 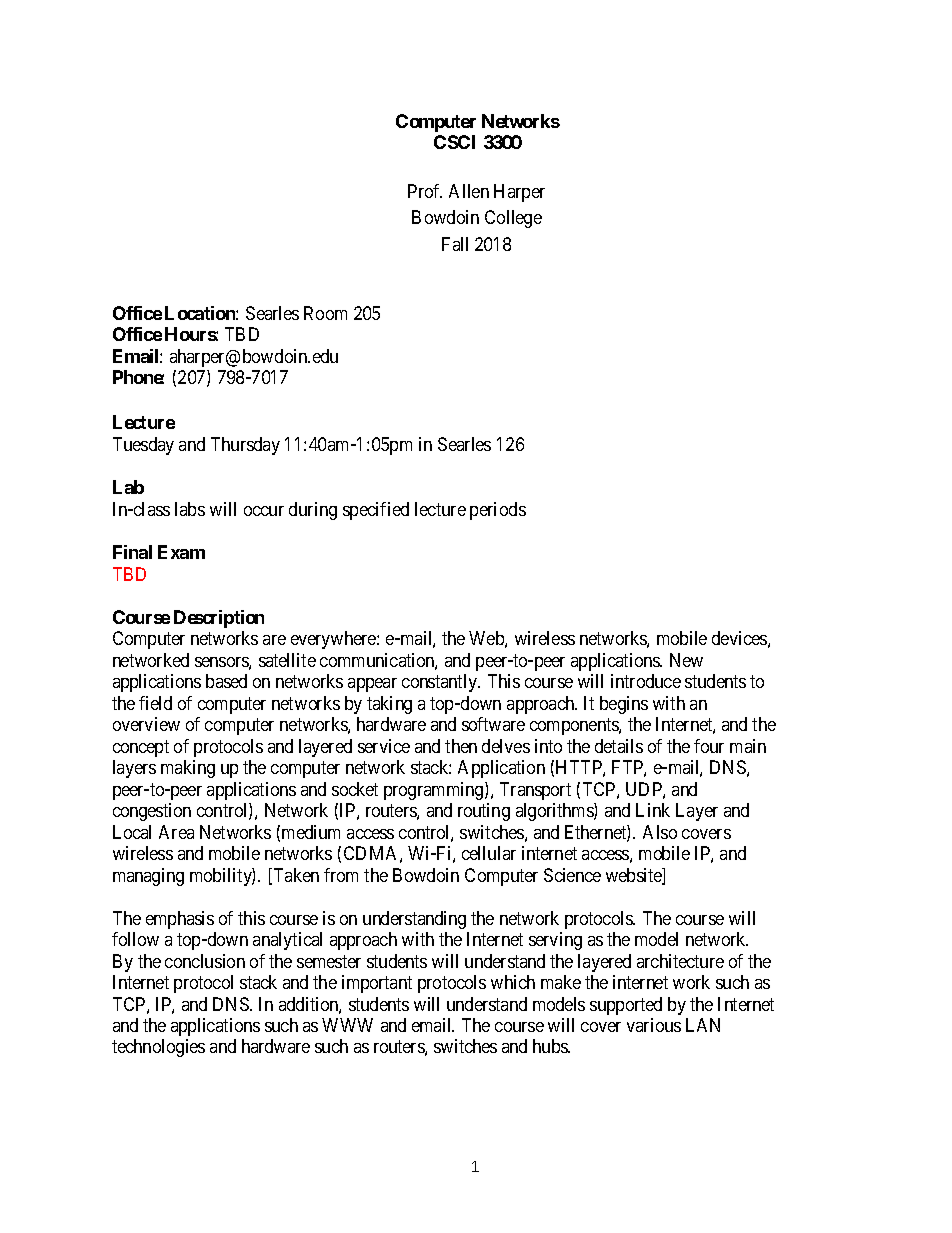 I want to click on CSCI, so click(x=454, y=142).
